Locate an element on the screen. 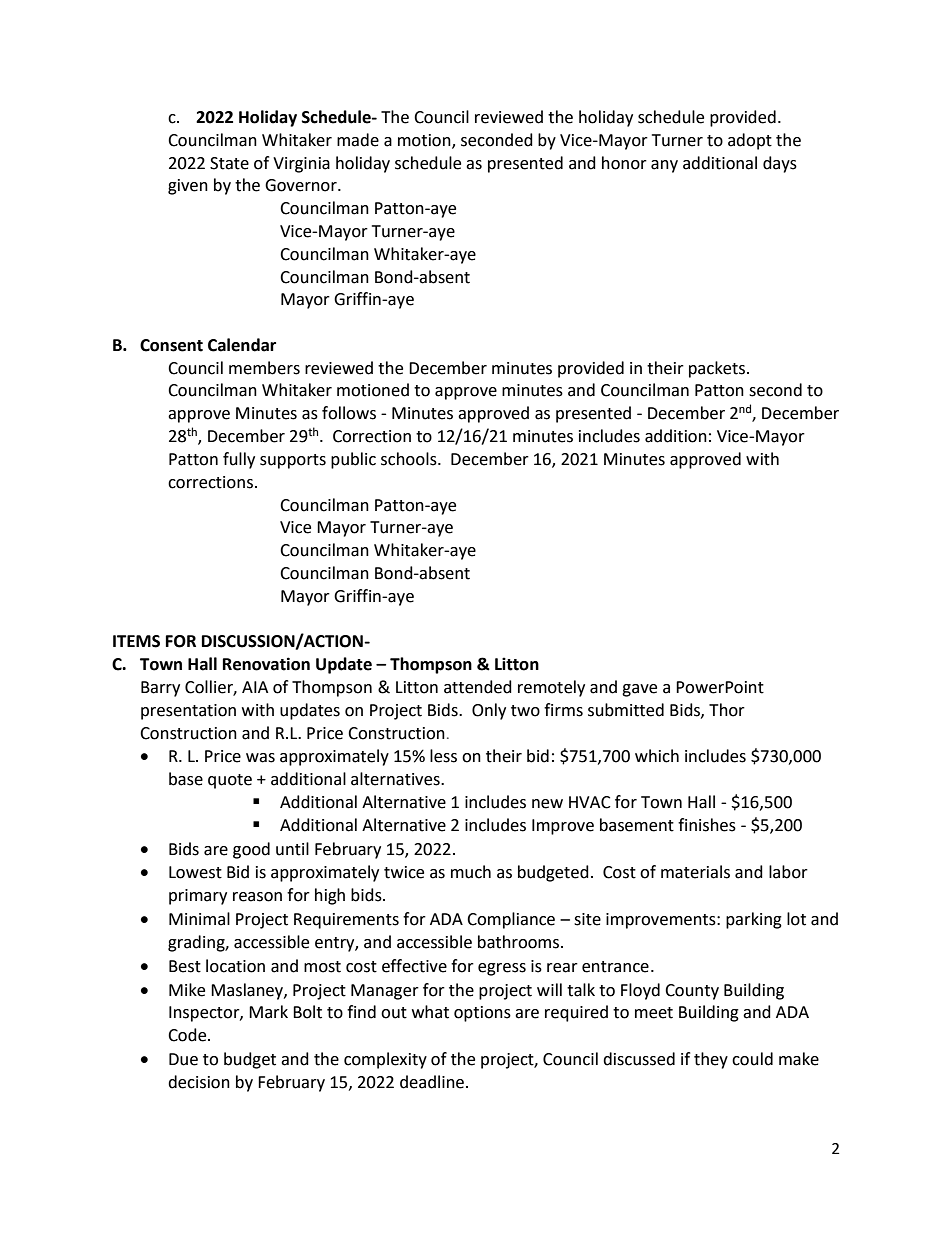 The height and width of the screenshot is (1233, 952). adopt is located at coordinates (750, 141).
